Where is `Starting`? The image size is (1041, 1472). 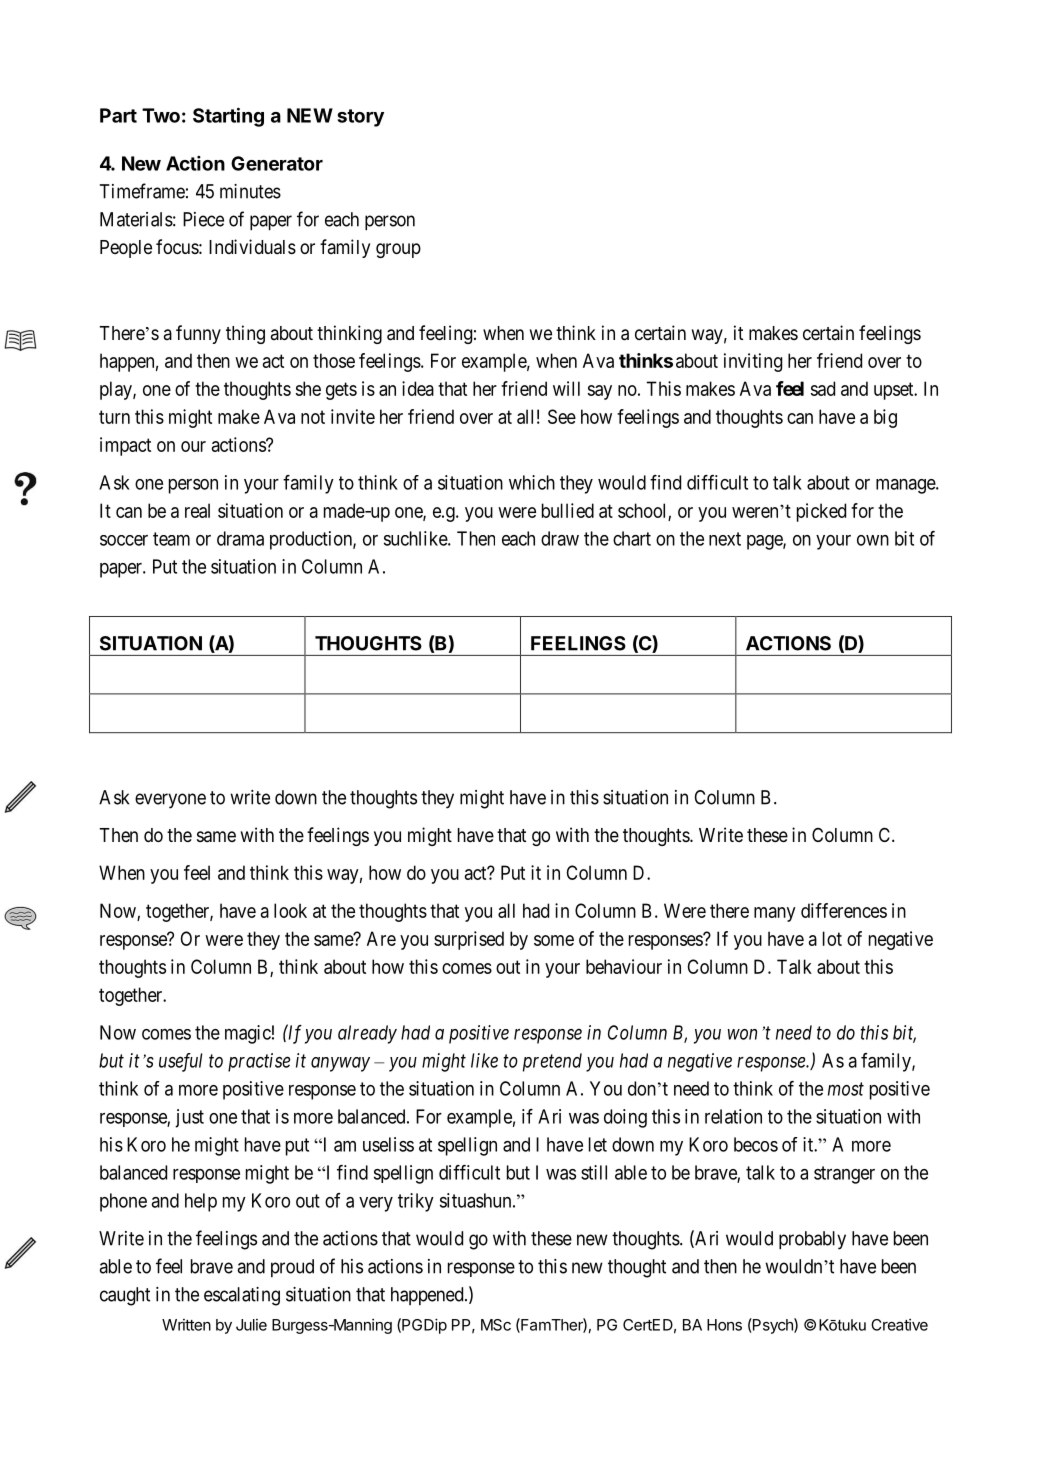
Starting is located at coordinates (228, 117).
